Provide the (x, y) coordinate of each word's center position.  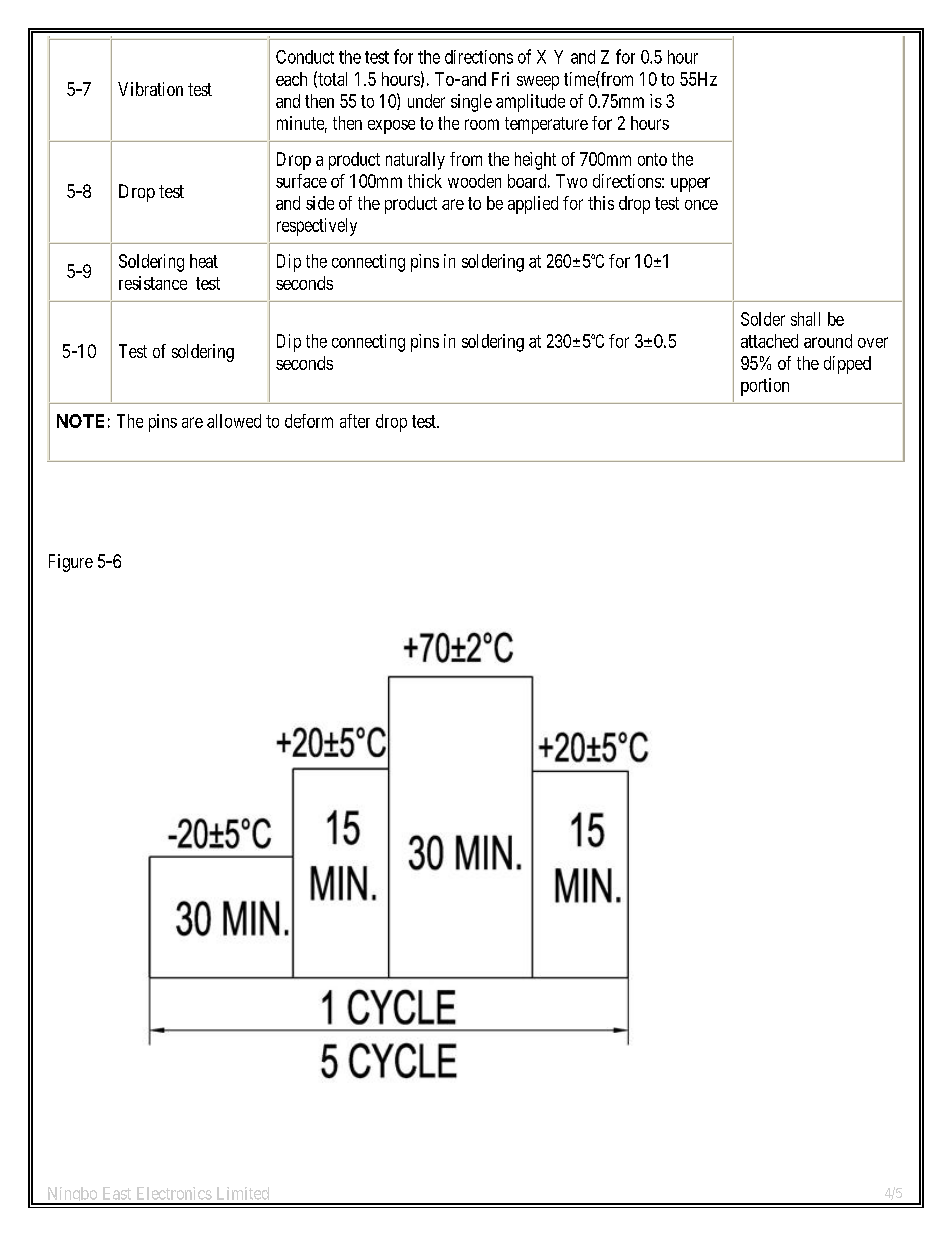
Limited (243, 1193)
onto (652, 159)
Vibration (150, 89)
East (117, 1193)
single (471, 103)
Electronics (174, 1193)
